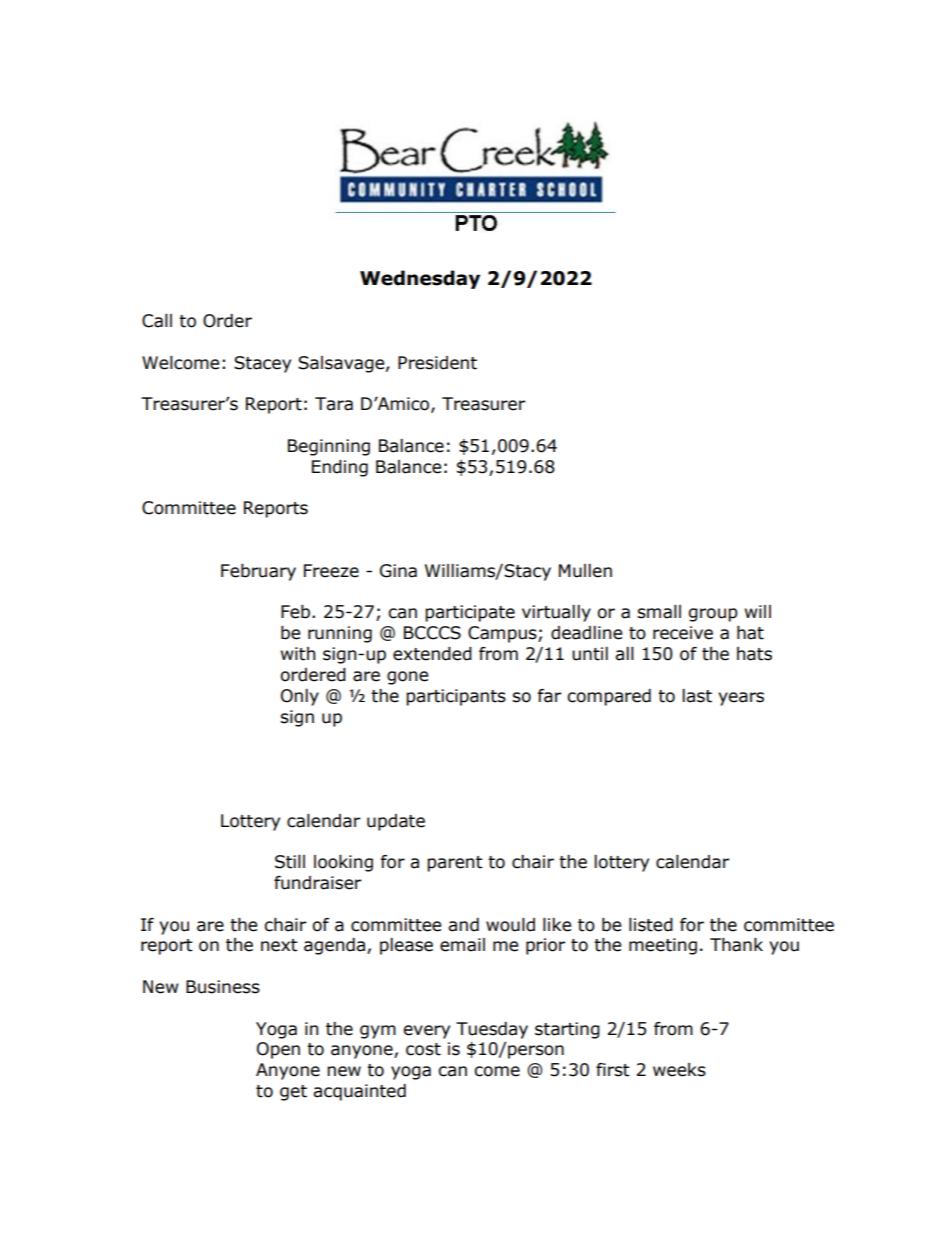  What do you see at coordinates (157, 321) in the document?
I see `Call` at bounding box center [157, 321].
